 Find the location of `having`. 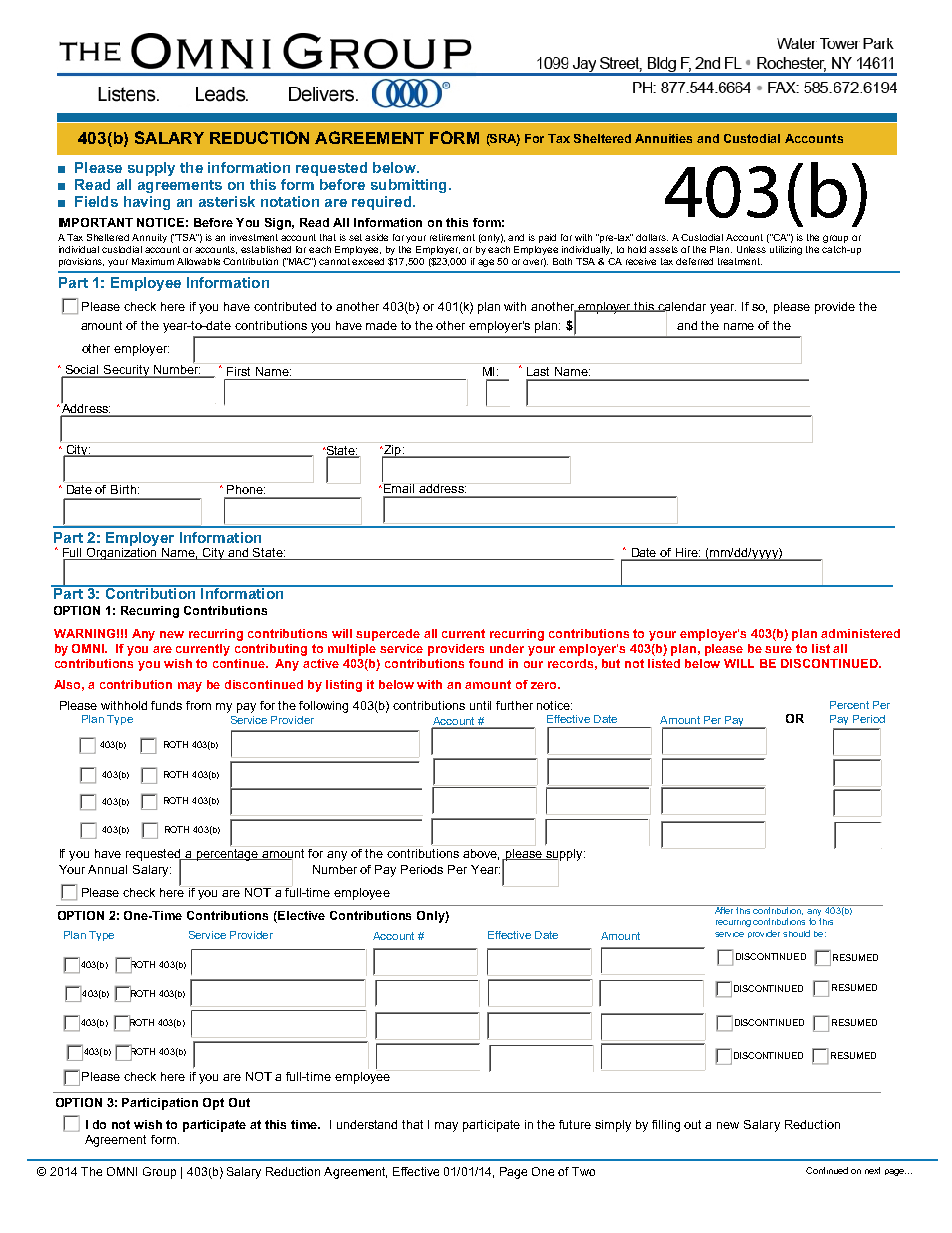

having is located at coordinates (147, 203).
